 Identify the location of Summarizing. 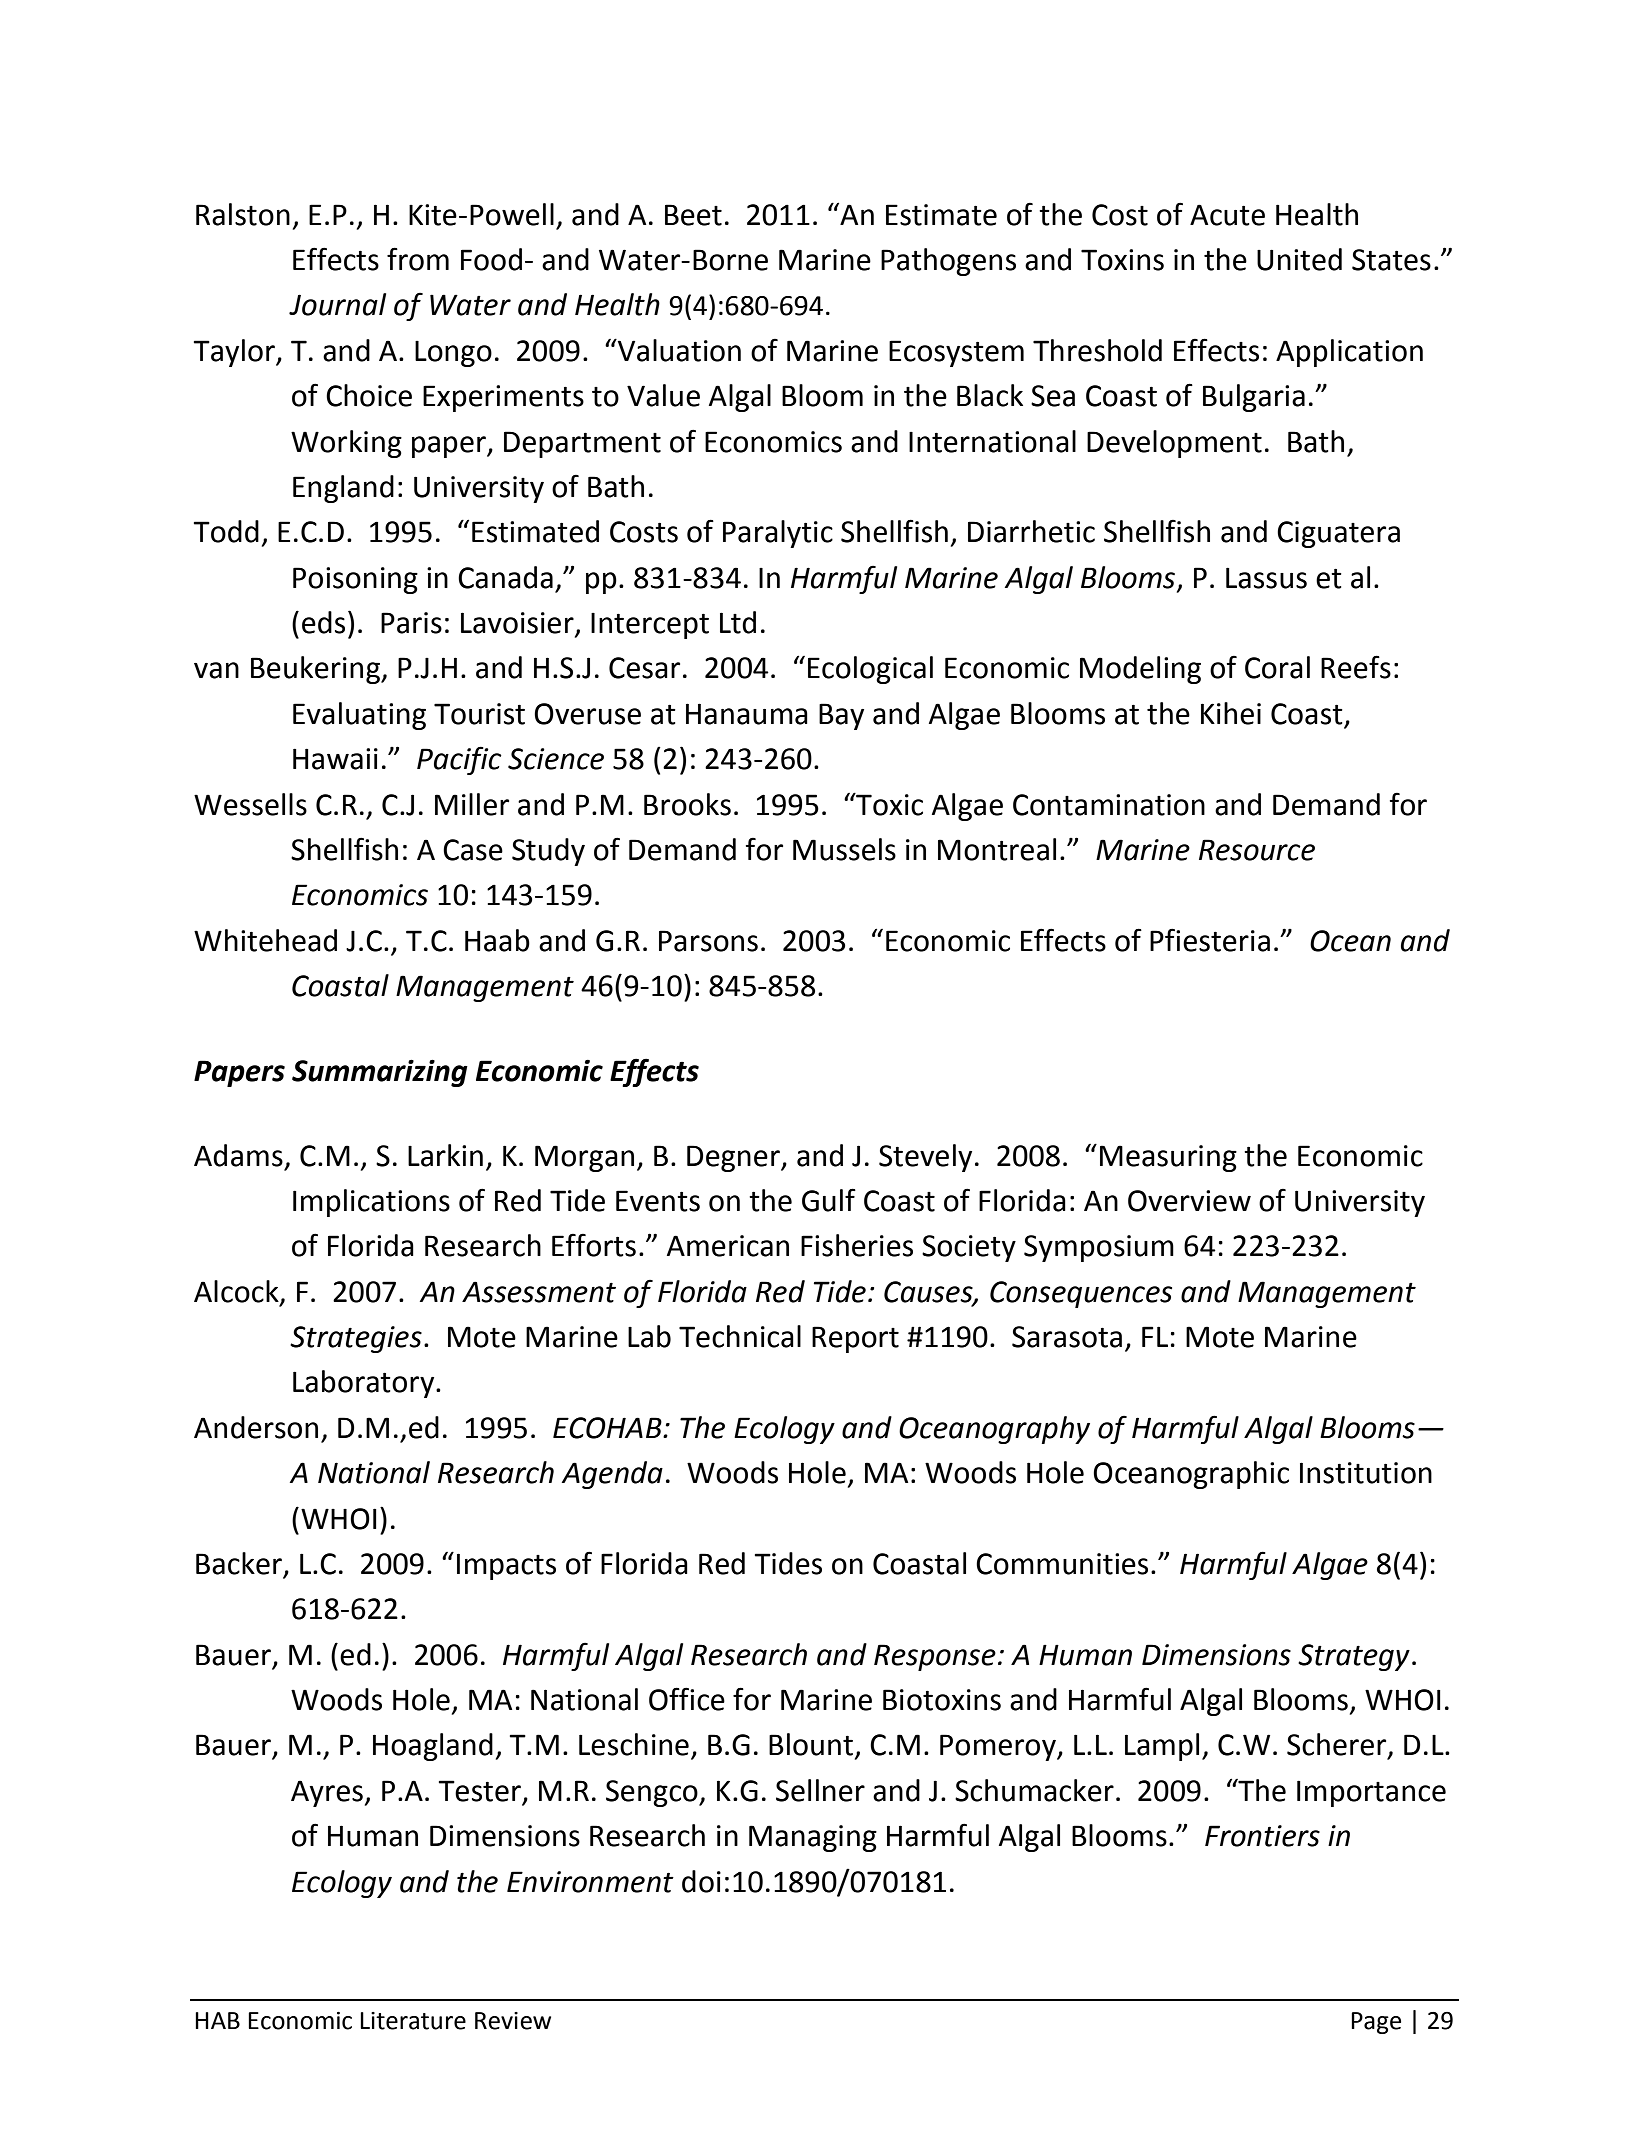
(380, 1073).
